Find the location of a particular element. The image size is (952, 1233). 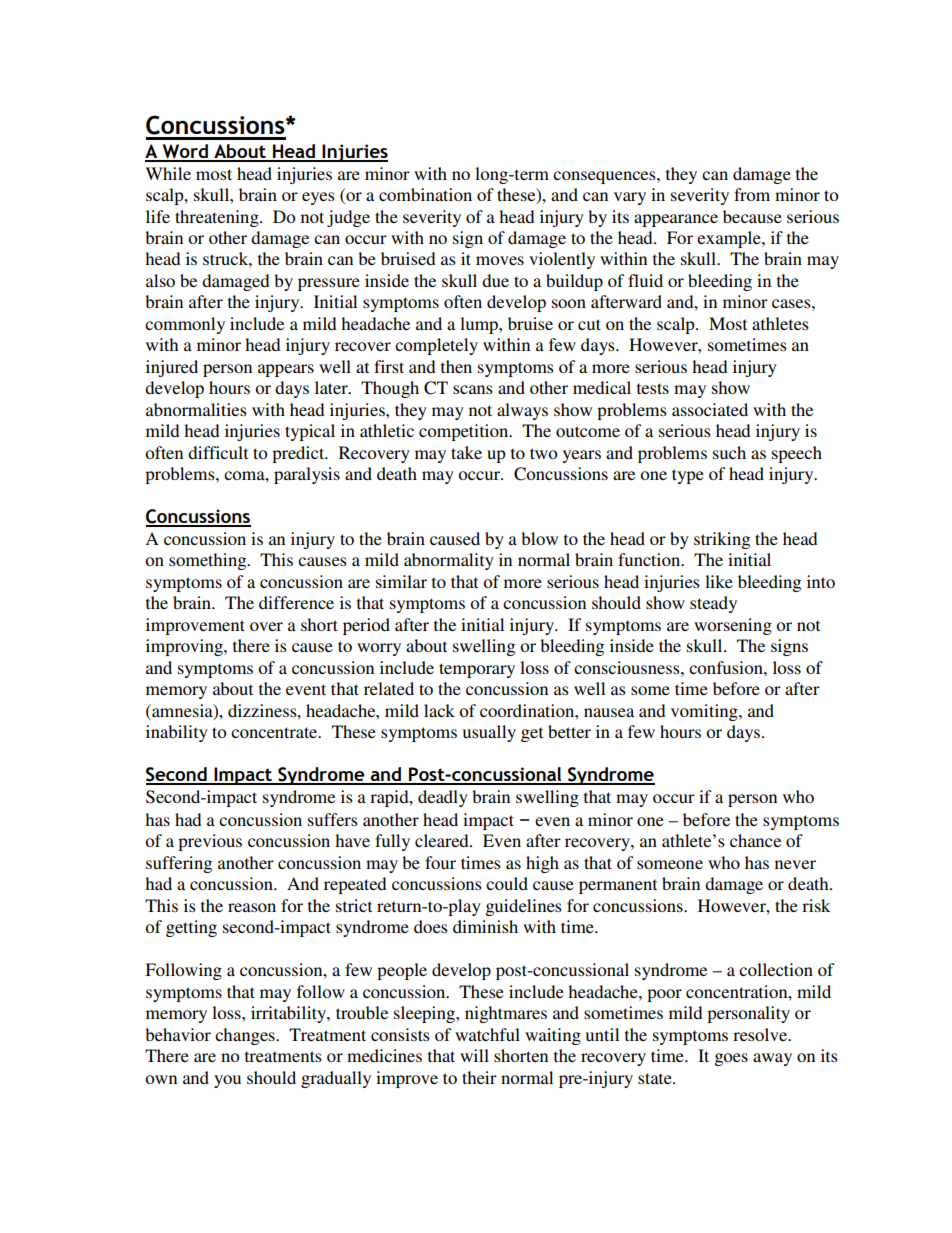

improving is located at coordinates (185, 647).
